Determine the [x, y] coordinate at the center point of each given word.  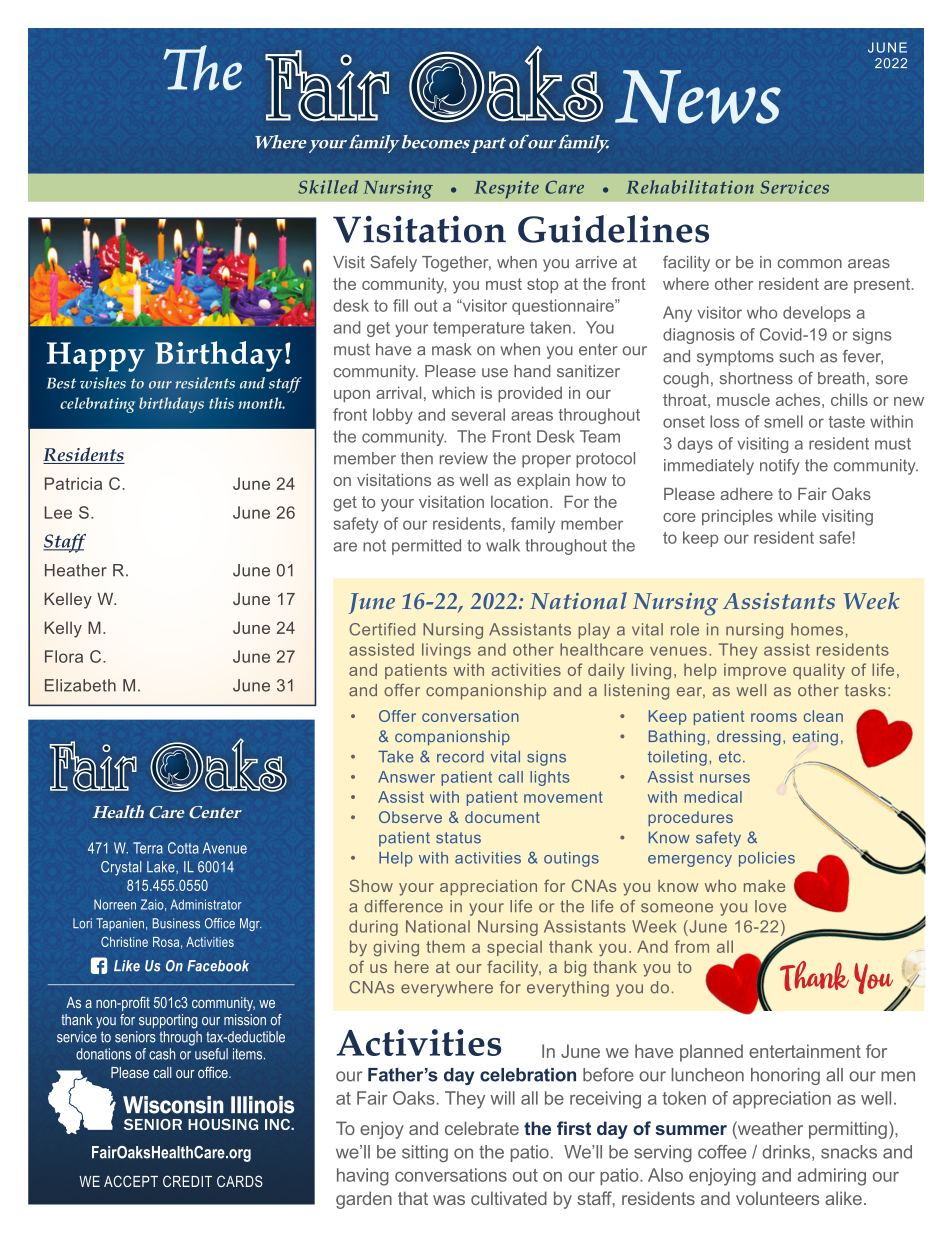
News [698, 97]
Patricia [73, 483]
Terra [148, 848]
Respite [506, 189]
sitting [425, 1153]
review [464, 458]
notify [780, 467]
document [502, 817]
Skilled [328, 187]
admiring [832, 1177]
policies [767, 859]
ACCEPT [131, 1181]
